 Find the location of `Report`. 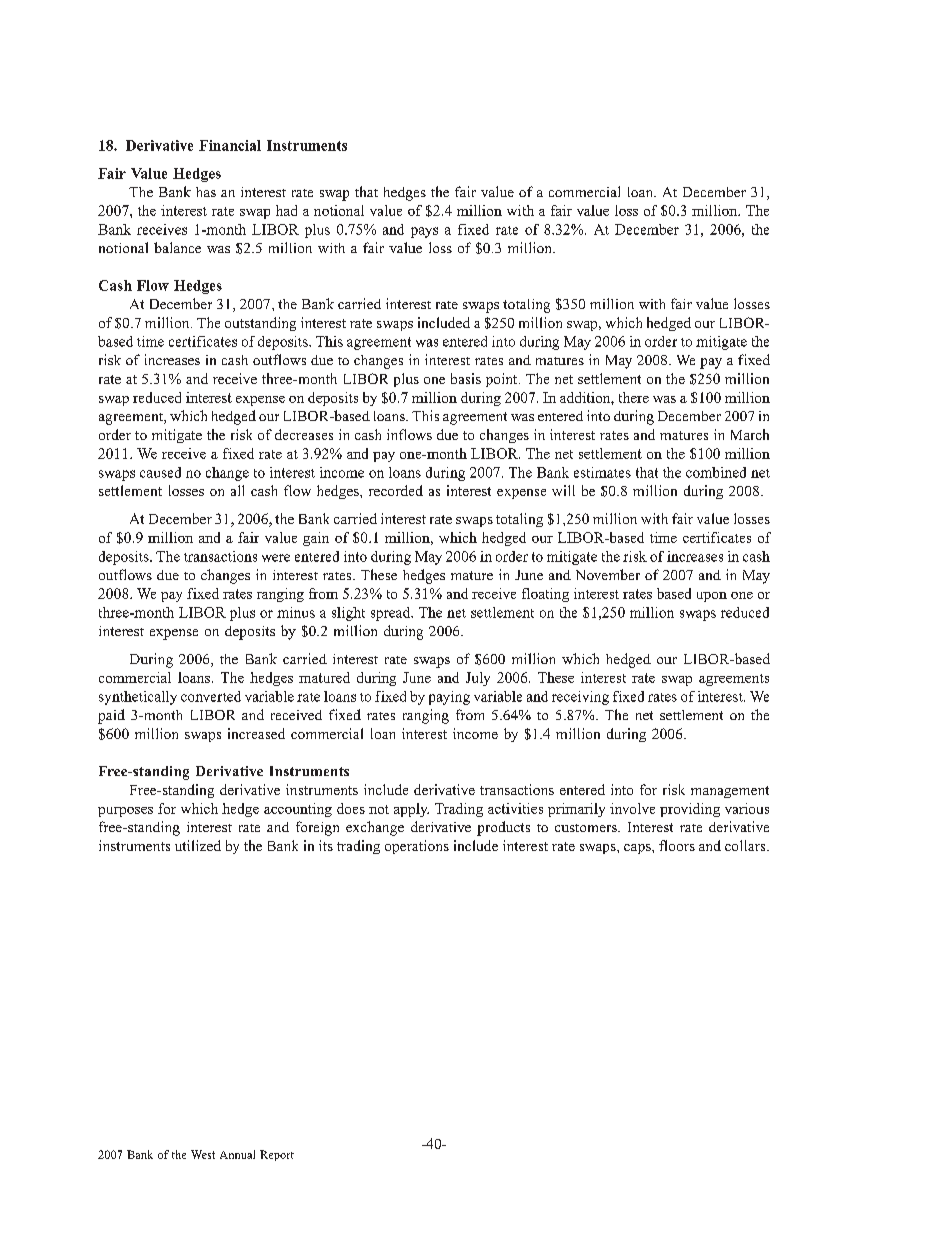

Report is located at coordinates (277, 1155).
